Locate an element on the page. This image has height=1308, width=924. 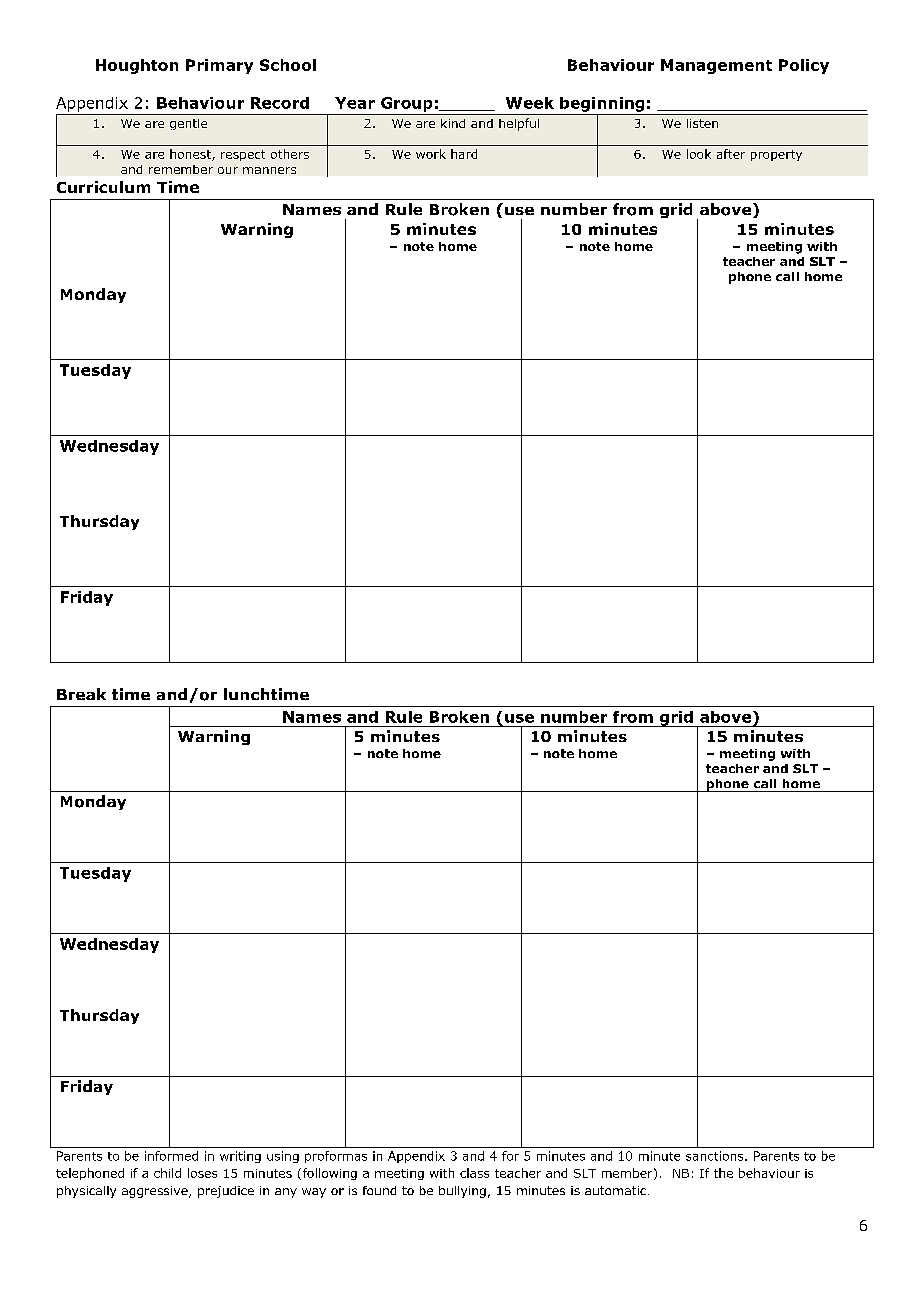
after is located at coordinates (731, 154).
